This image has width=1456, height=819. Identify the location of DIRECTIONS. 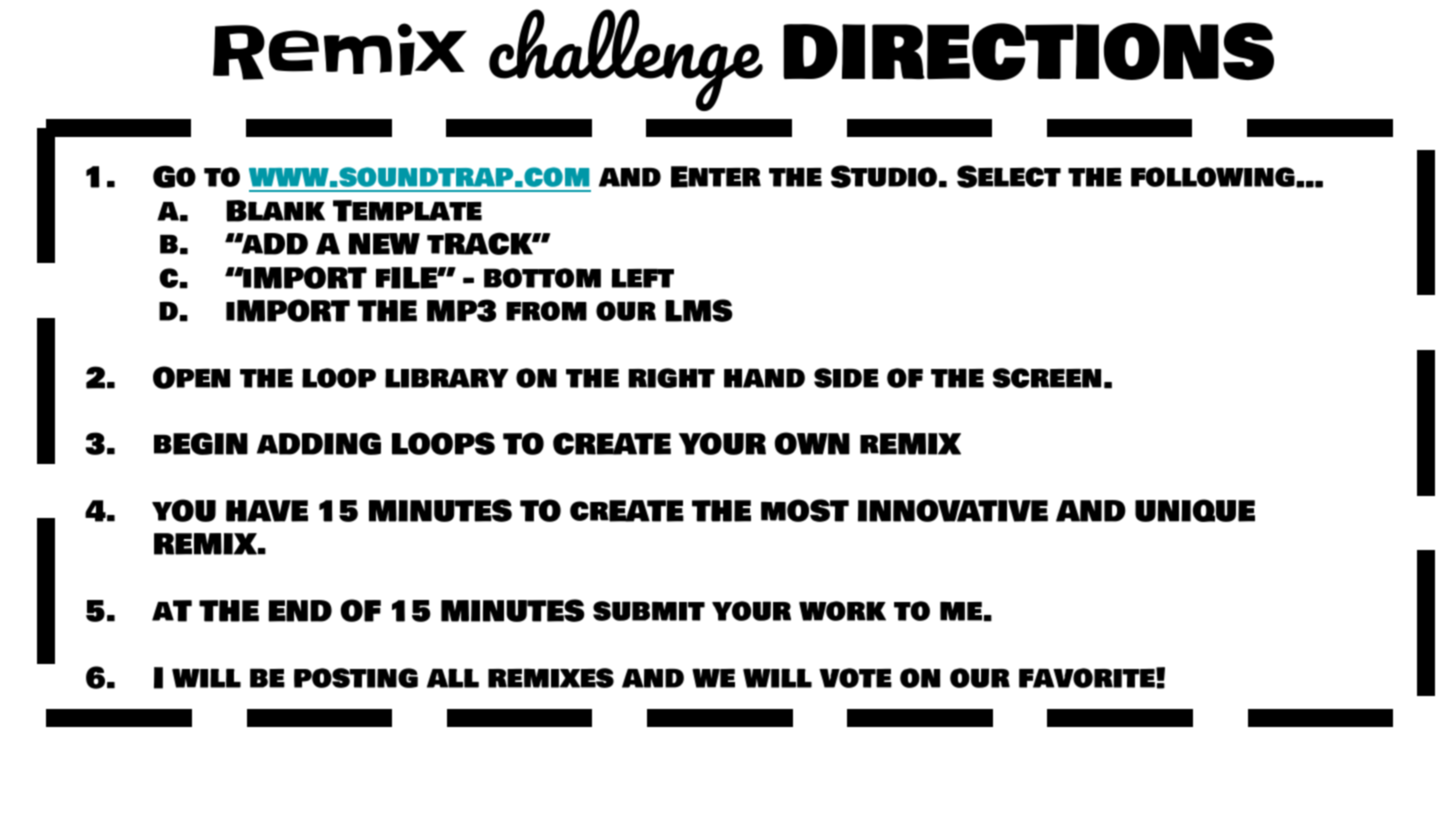
(1028, 51).
